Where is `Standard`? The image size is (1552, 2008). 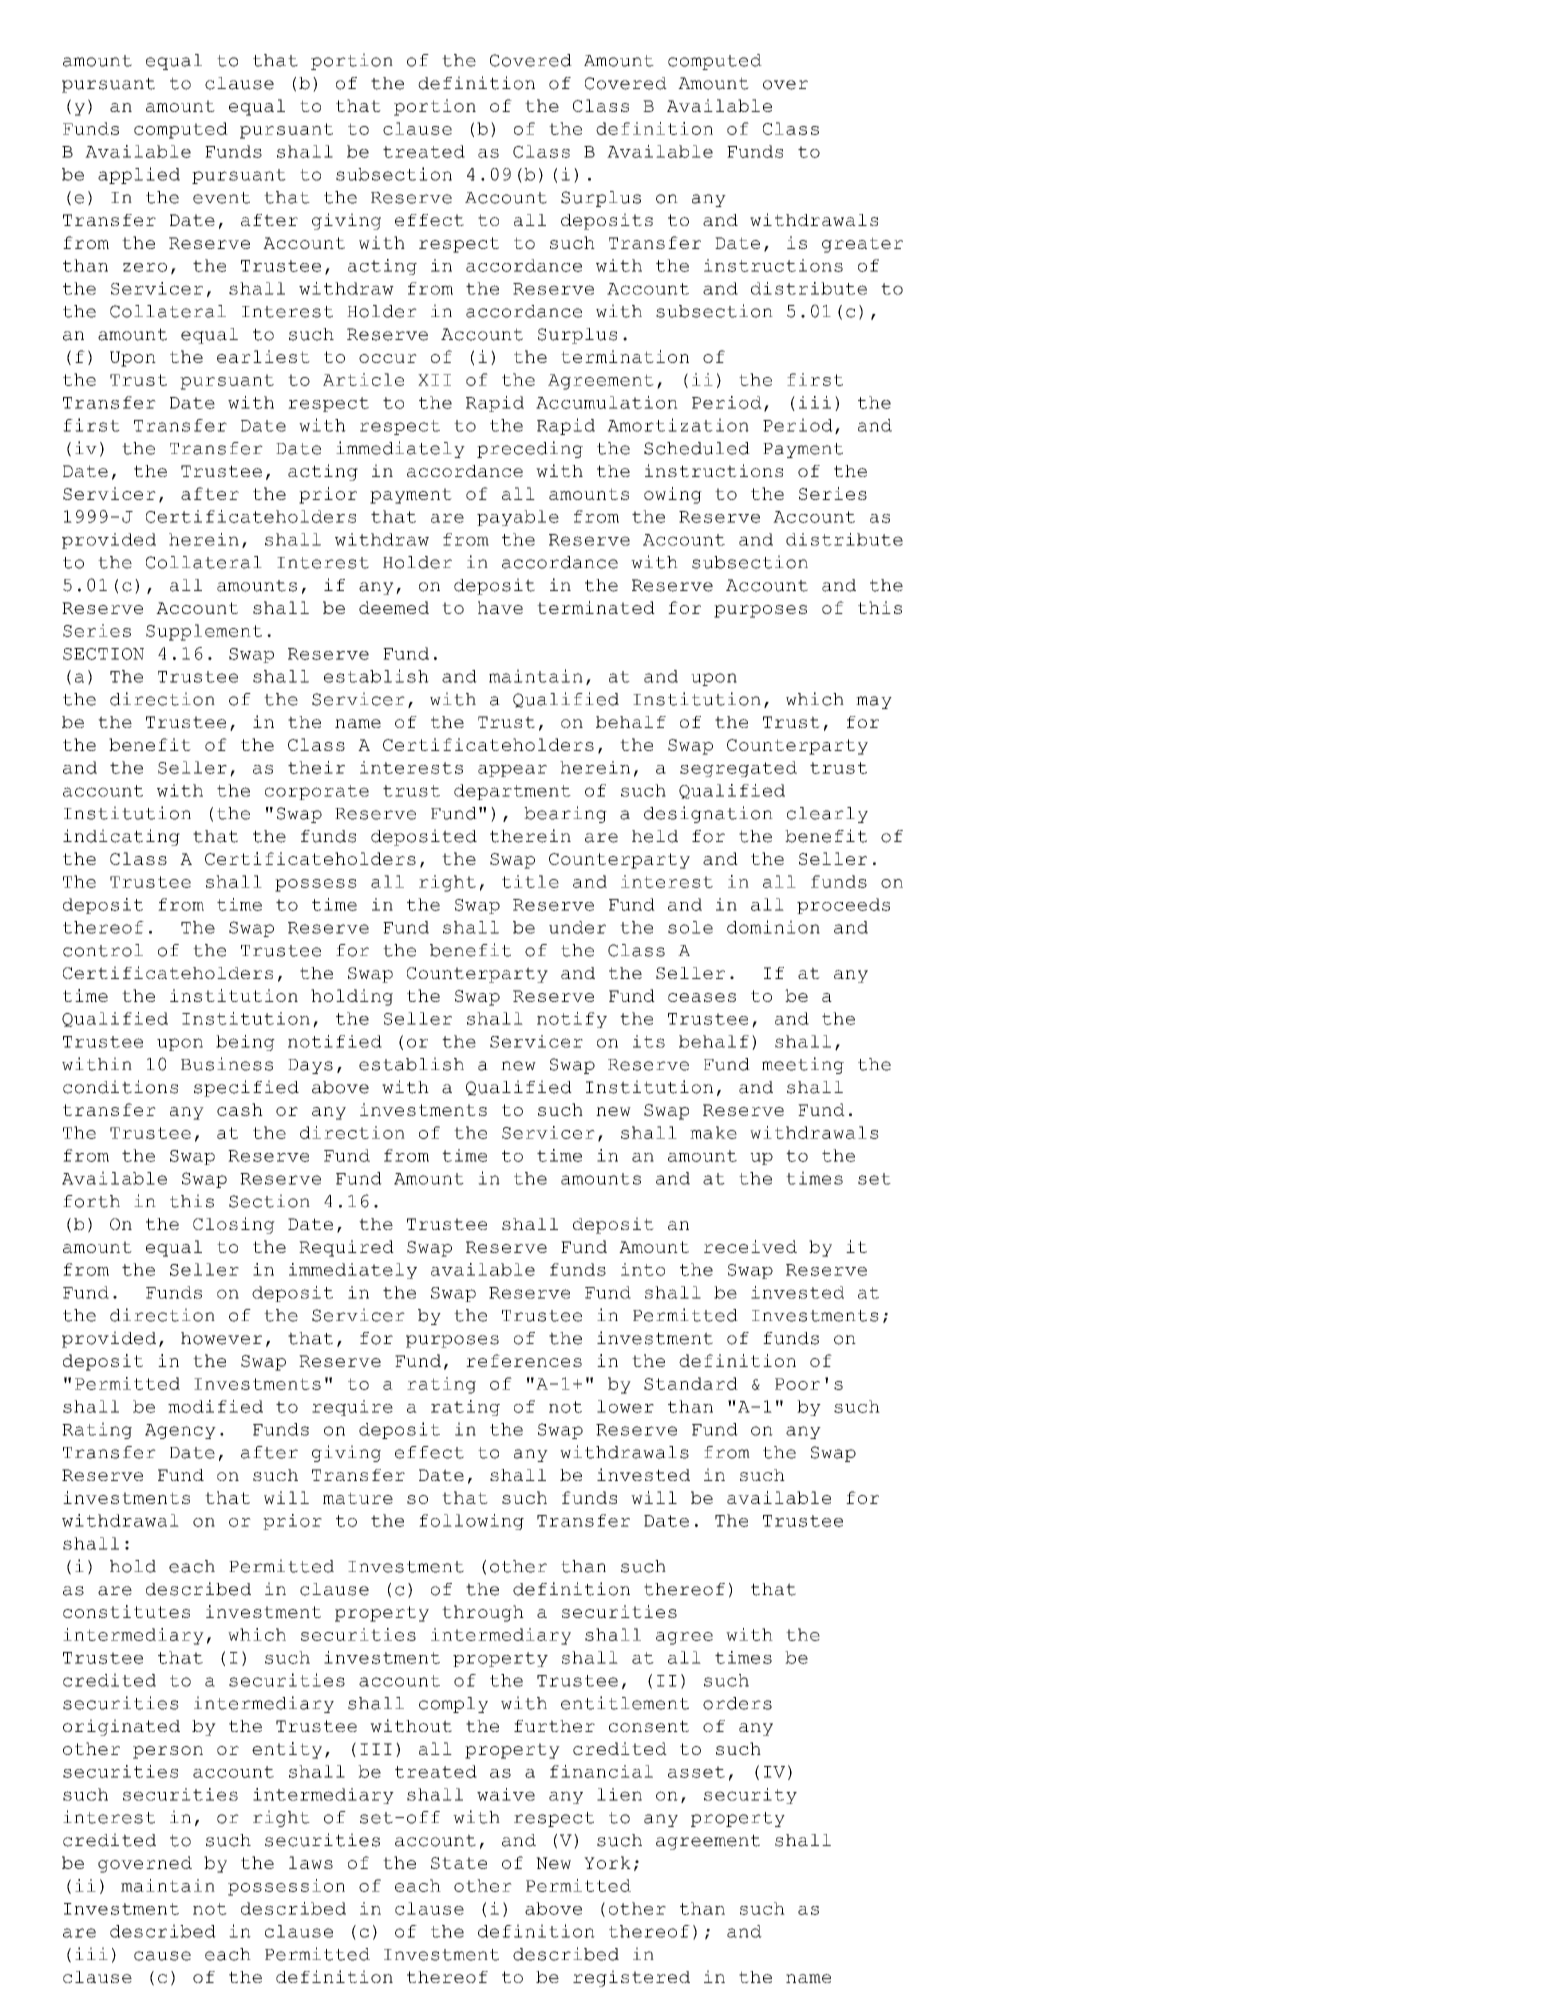
Standard is located at coordinates (691, 1383).
